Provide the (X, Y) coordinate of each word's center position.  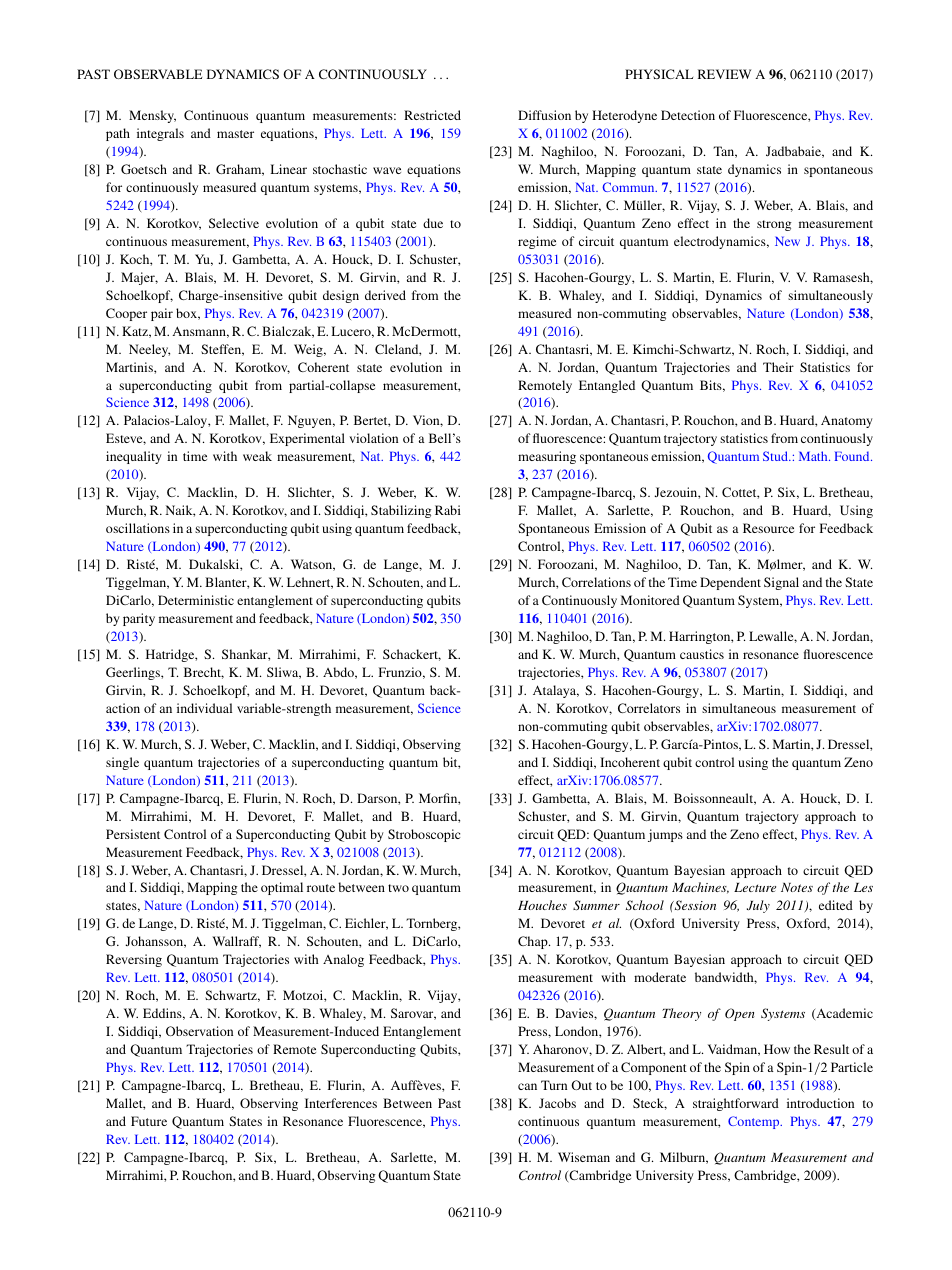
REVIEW (724, 74)
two (398, 888)
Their (778, 367)
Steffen (222, 350)
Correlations (596, 582)
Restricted (432, 115)
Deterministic (196, 600)
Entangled (607, 386)
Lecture (755, 887)
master (235, 134)
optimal (282, 888)
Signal (781, 583)
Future (149, 1121)
